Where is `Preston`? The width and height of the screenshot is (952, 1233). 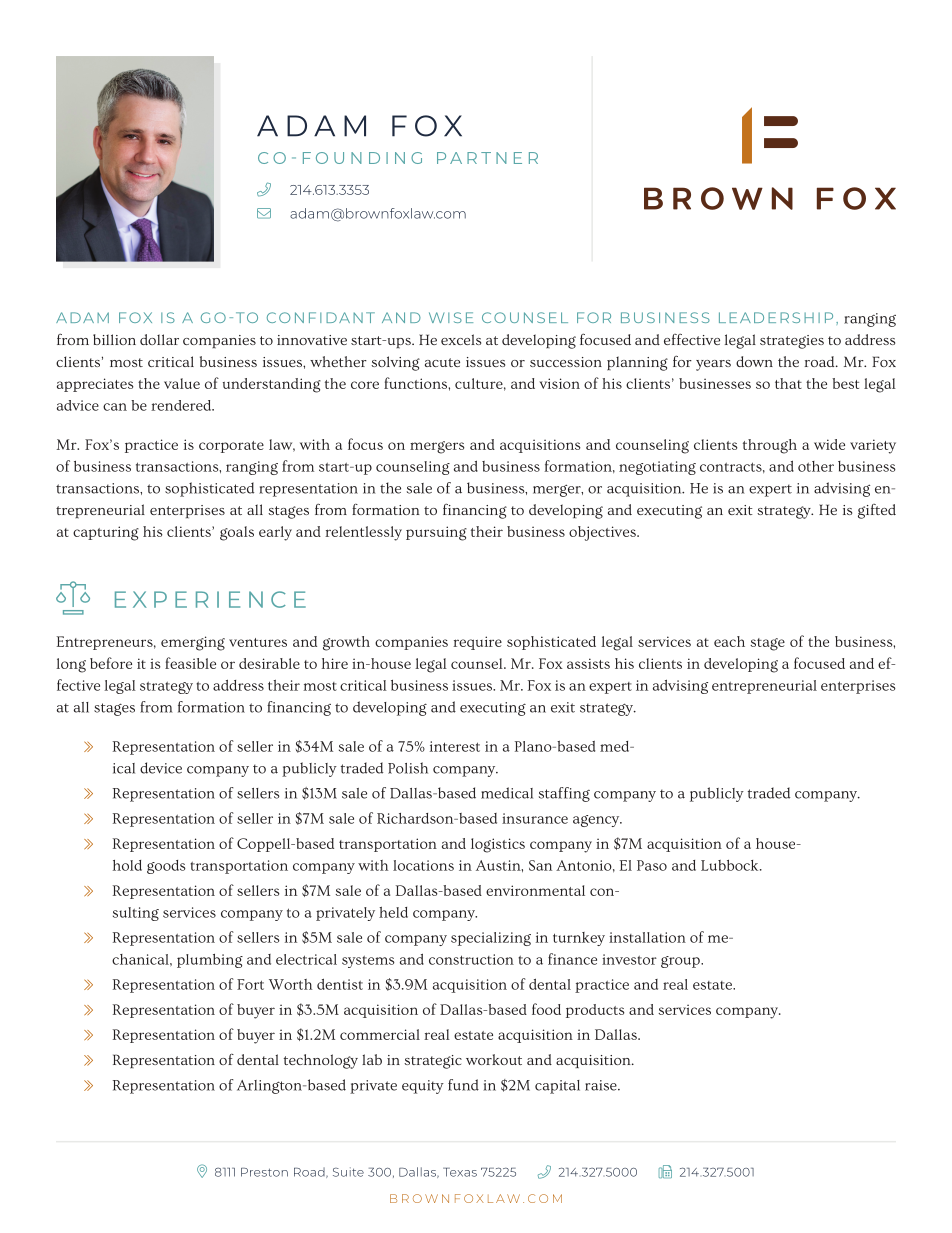 Preston is located at coordinates (264, 1172).
